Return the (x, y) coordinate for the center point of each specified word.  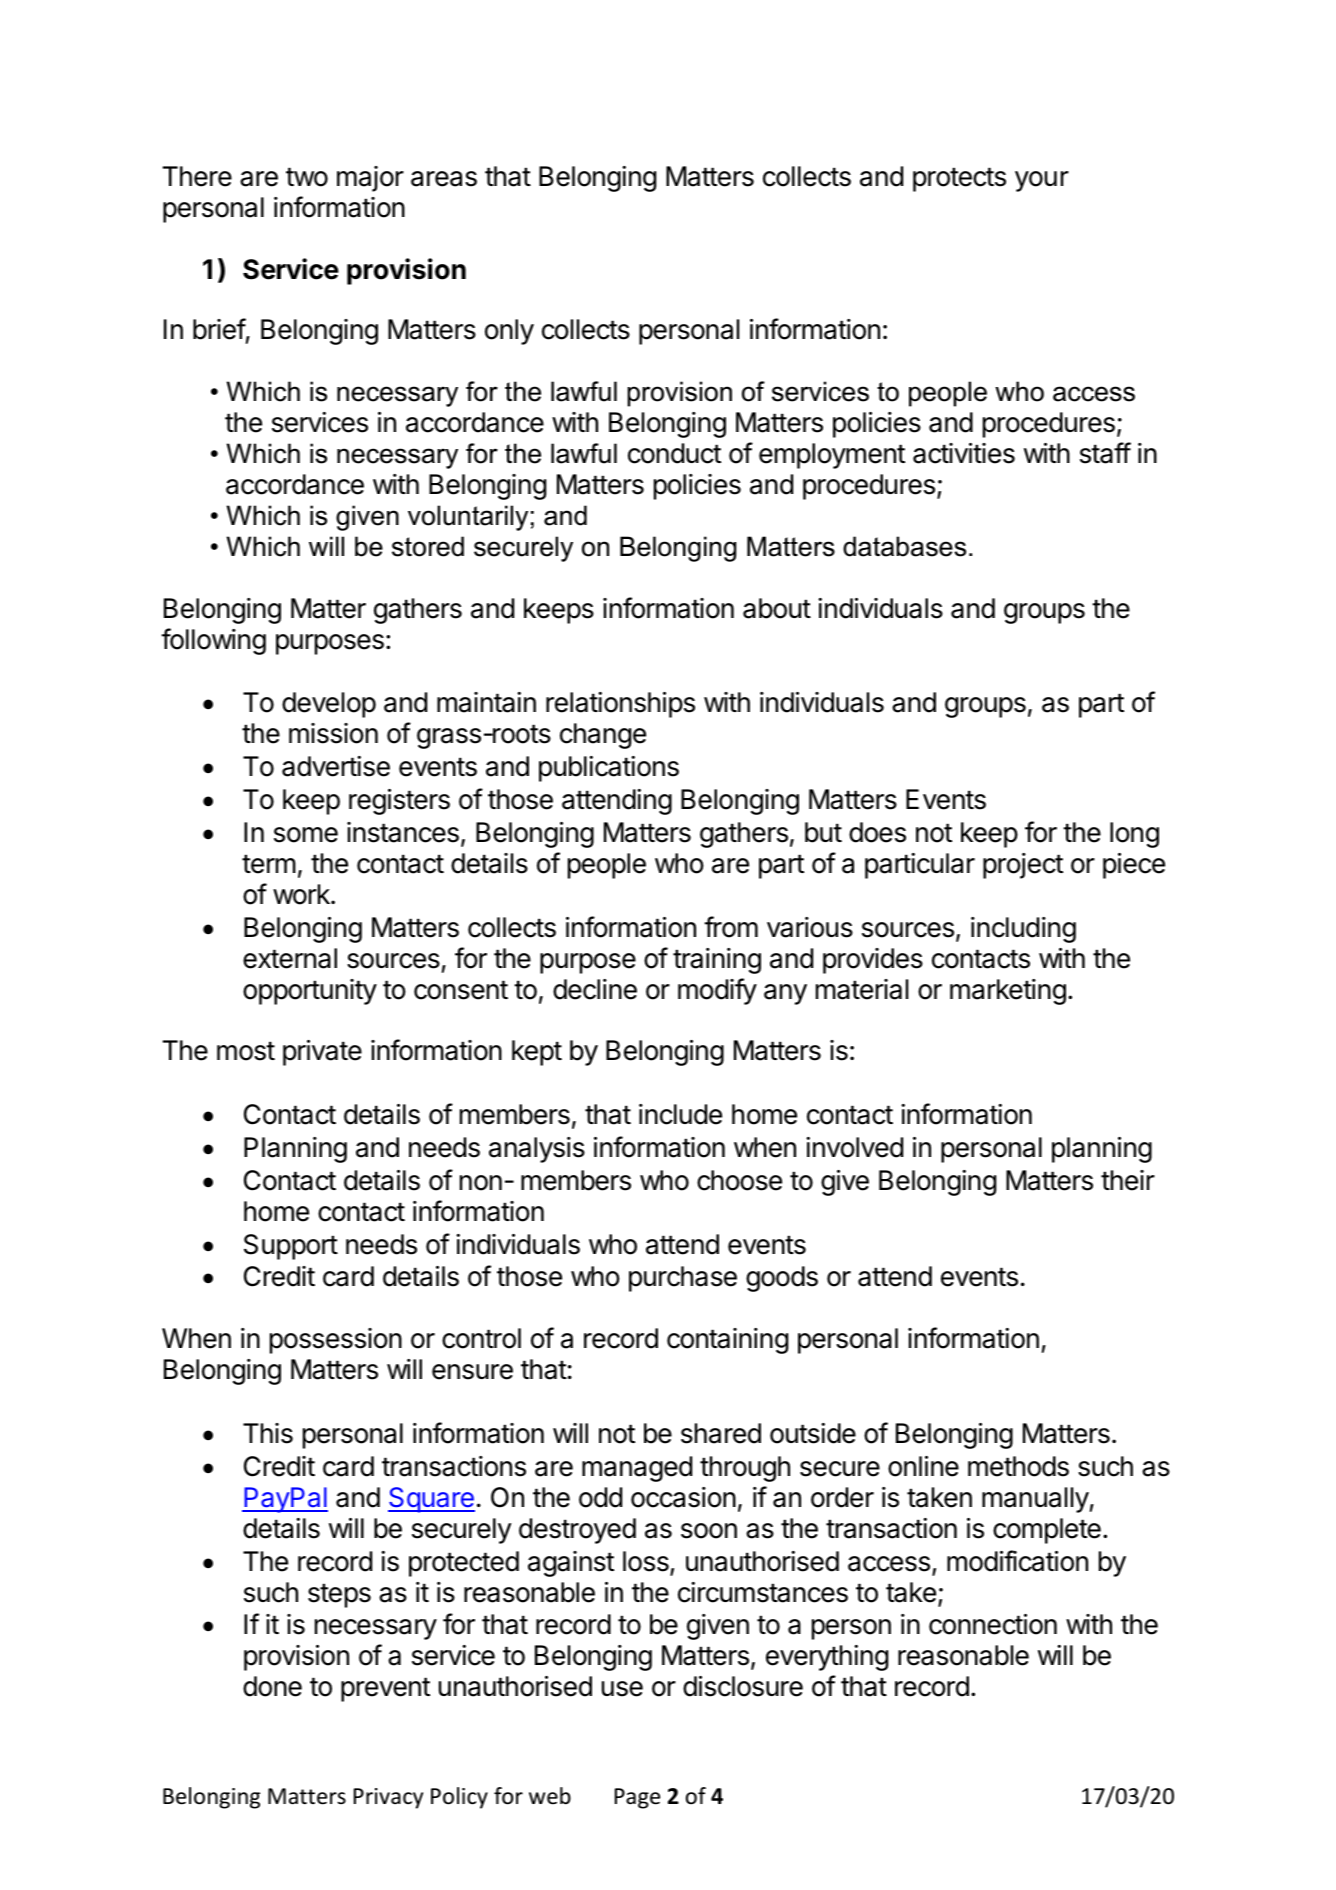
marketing (1008, 992)
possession (336, 1341)
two (307, 177)
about (777, 608)
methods (1018, 1466)
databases (904, 546)
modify (717, 991)
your (1042, 181)
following (213, 641)
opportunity (310, 992)
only (509, 332)
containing (727, 1341)
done (272, 1686)
